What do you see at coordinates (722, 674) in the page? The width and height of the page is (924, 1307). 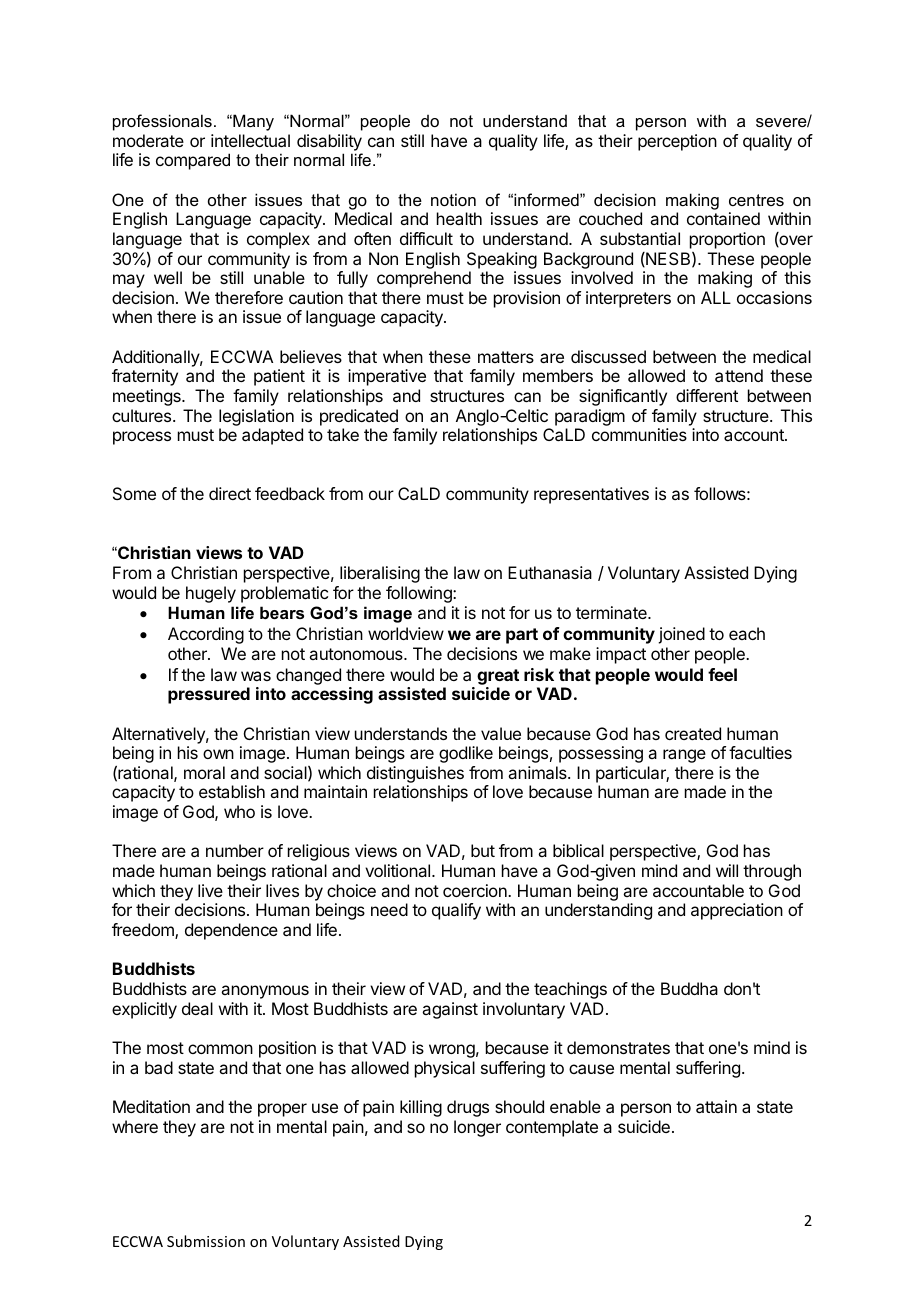 I see `feel` at bounding box center [722, 674].
